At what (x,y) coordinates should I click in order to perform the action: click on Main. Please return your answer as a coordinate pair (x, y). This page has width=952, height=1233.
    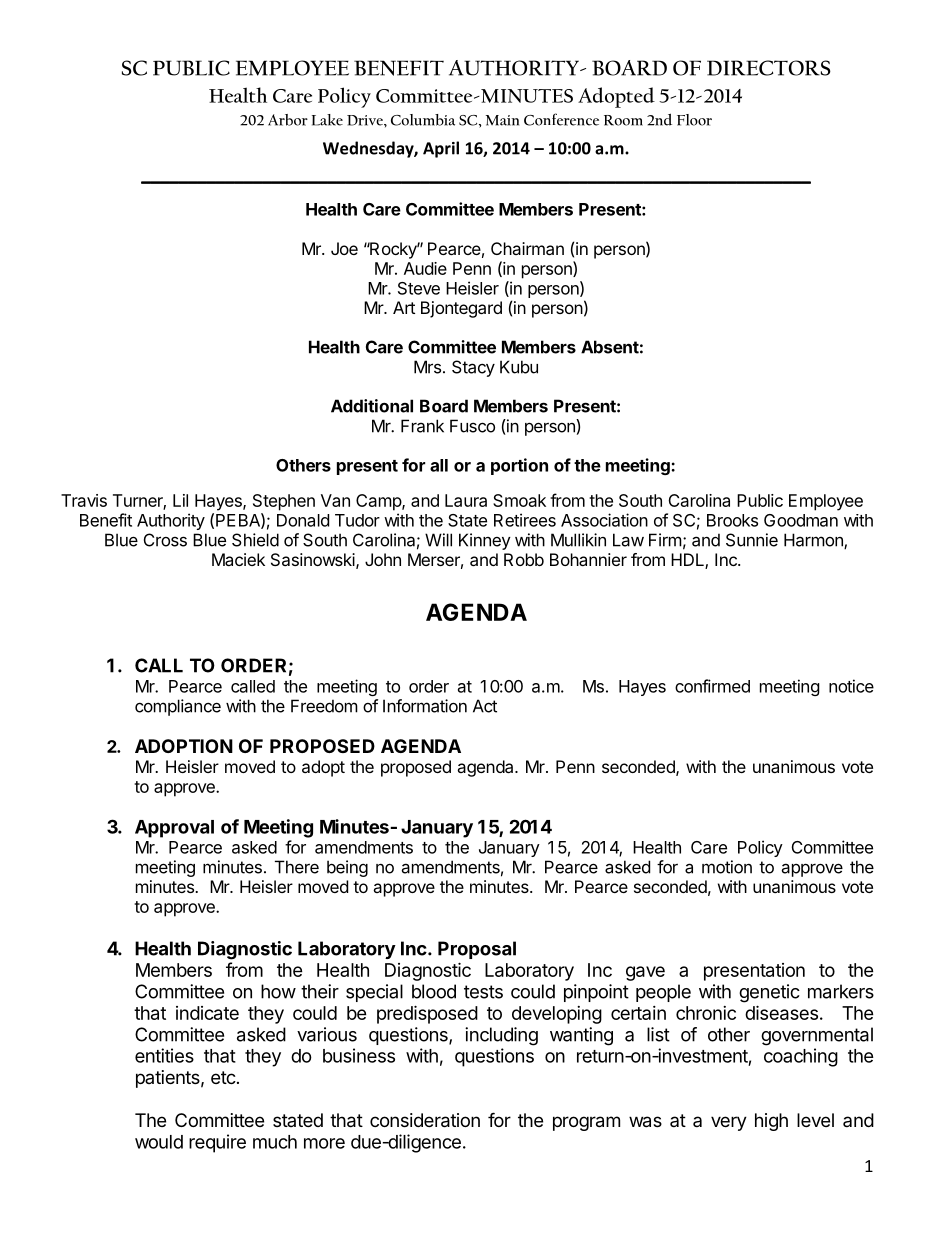
    Looking at the image, I should click on (502, 120).
